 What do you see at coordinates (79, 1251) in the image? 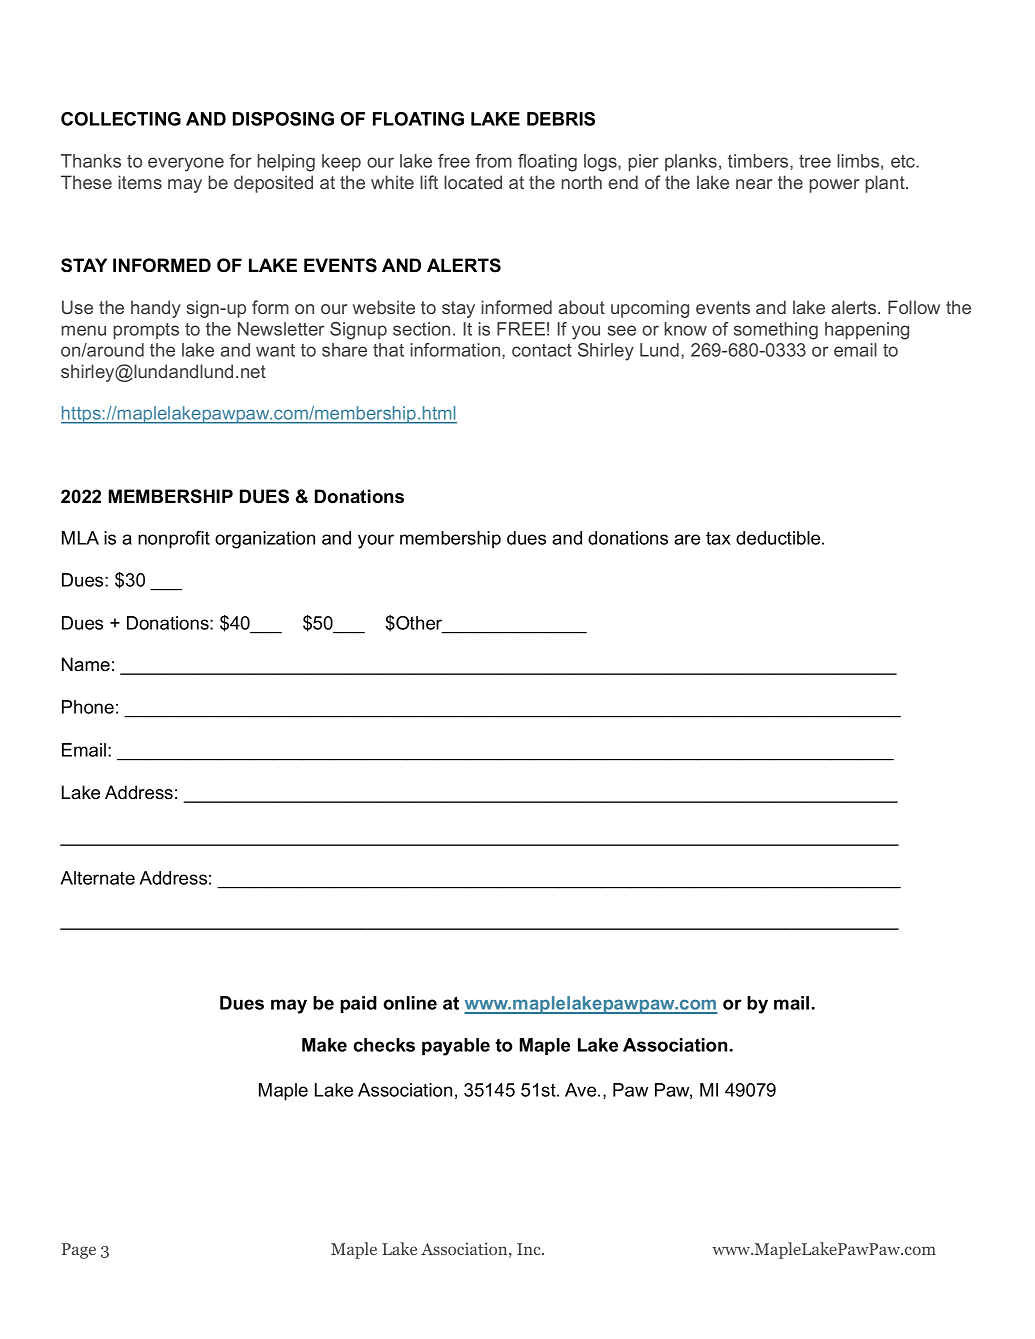
I see `Page` at bounding box center [79, 1251].
